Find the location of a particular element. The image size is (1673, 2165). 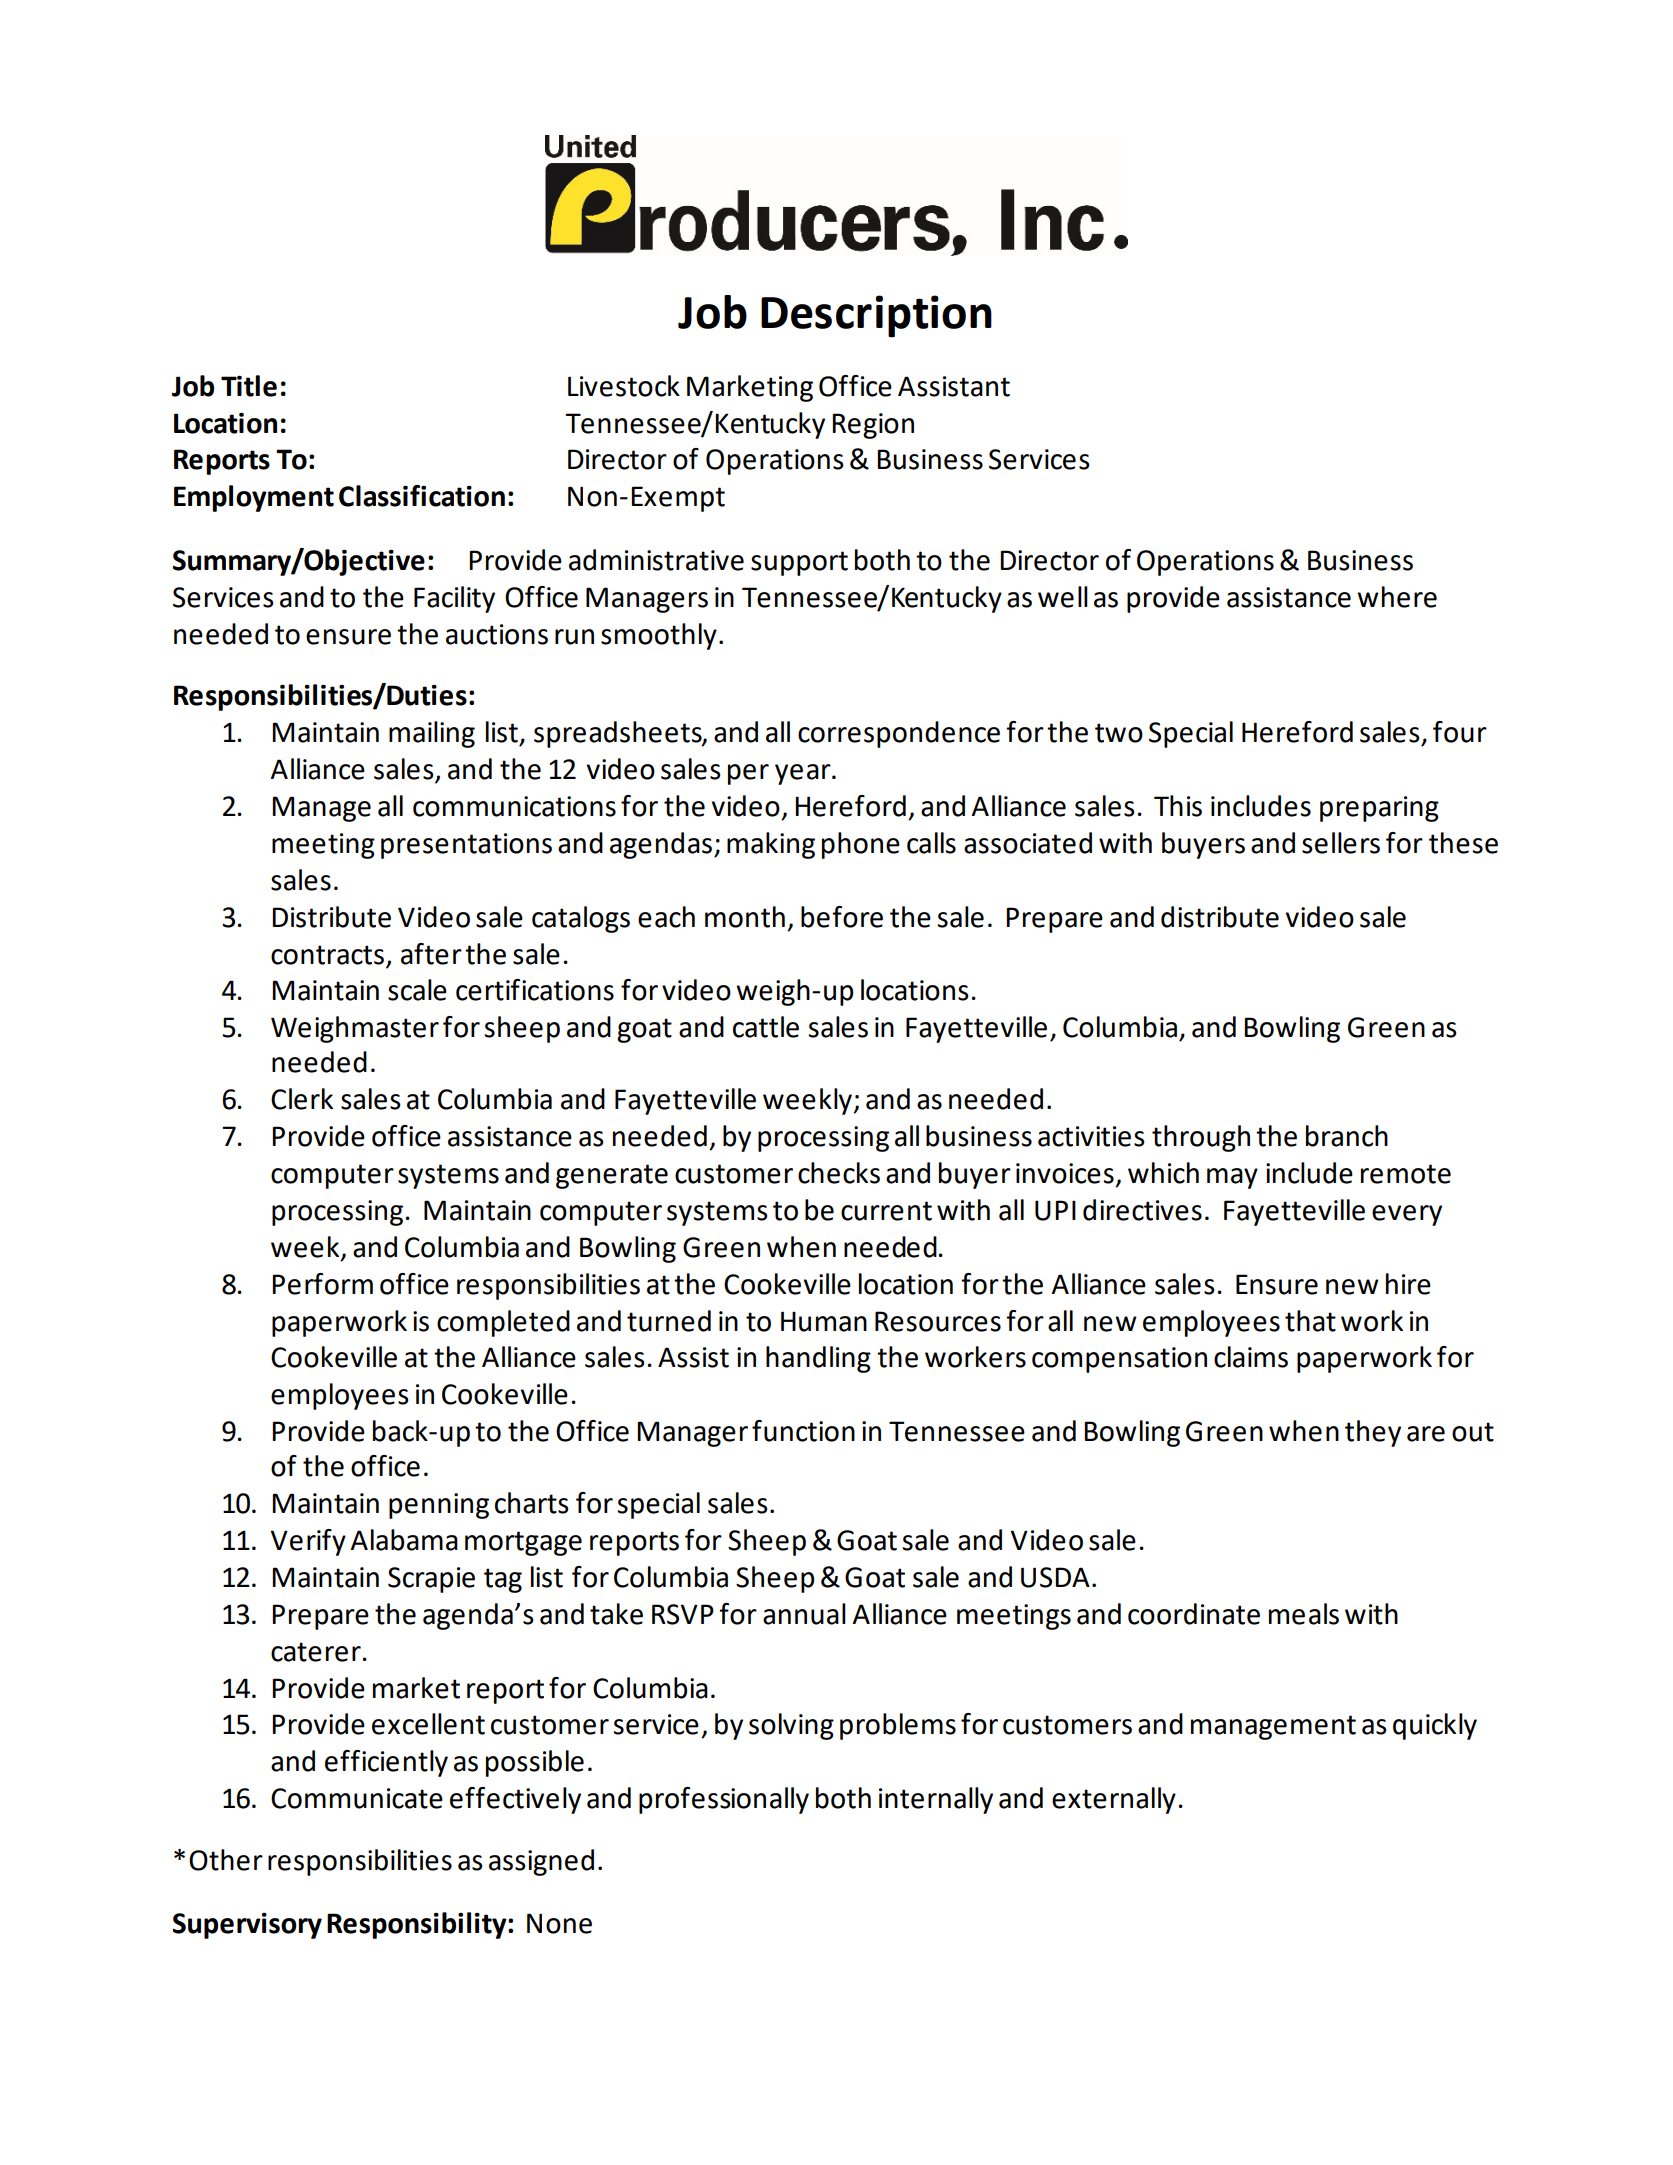

Perform is located at coordinates (322, 1284).
